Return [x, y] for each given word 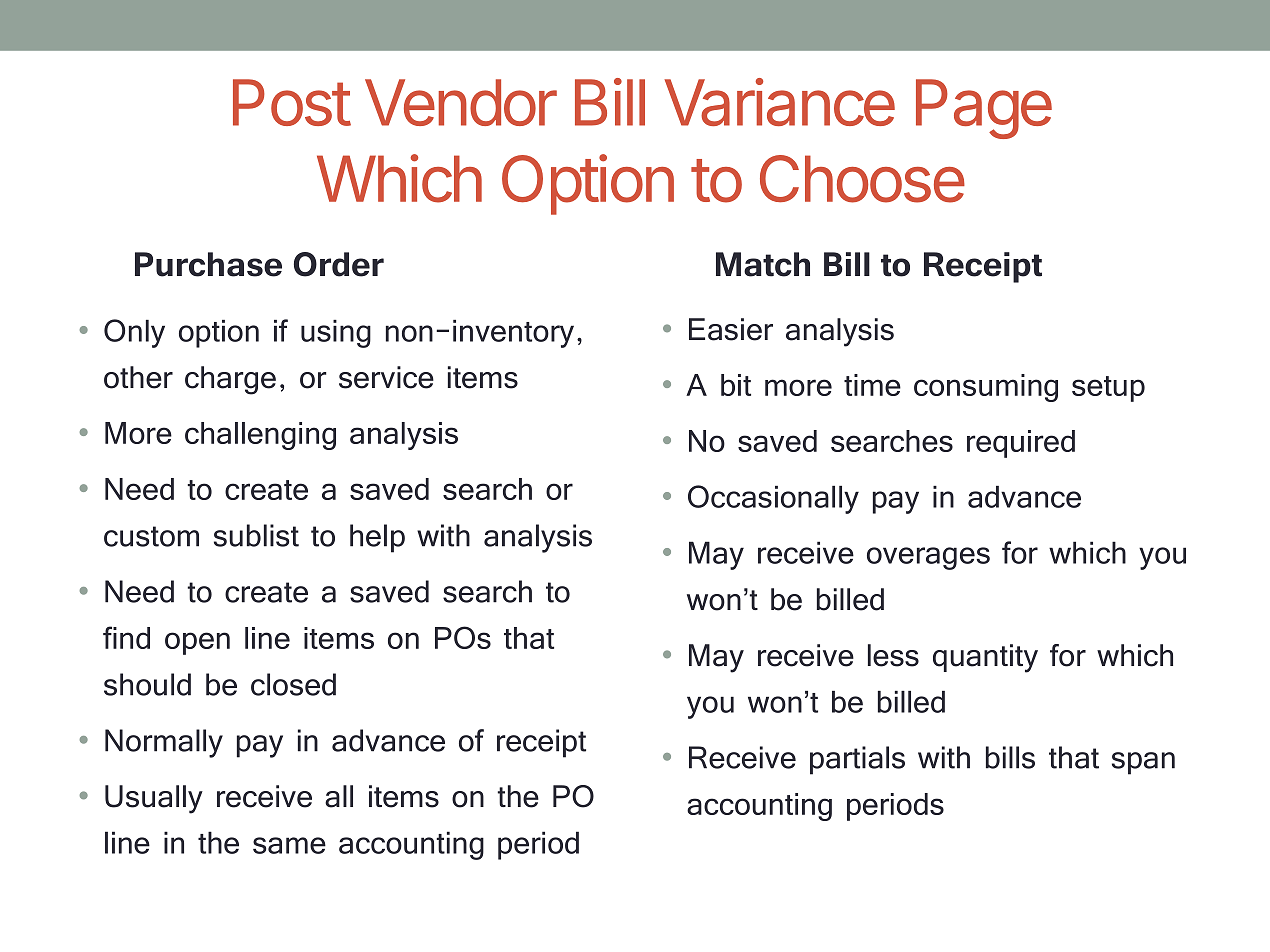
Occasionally [773, 499]
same [289, 845]
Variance [779, 102]
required [1021, 444]
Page [984, 109]
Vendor [461, 102]
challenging [260, 436]
